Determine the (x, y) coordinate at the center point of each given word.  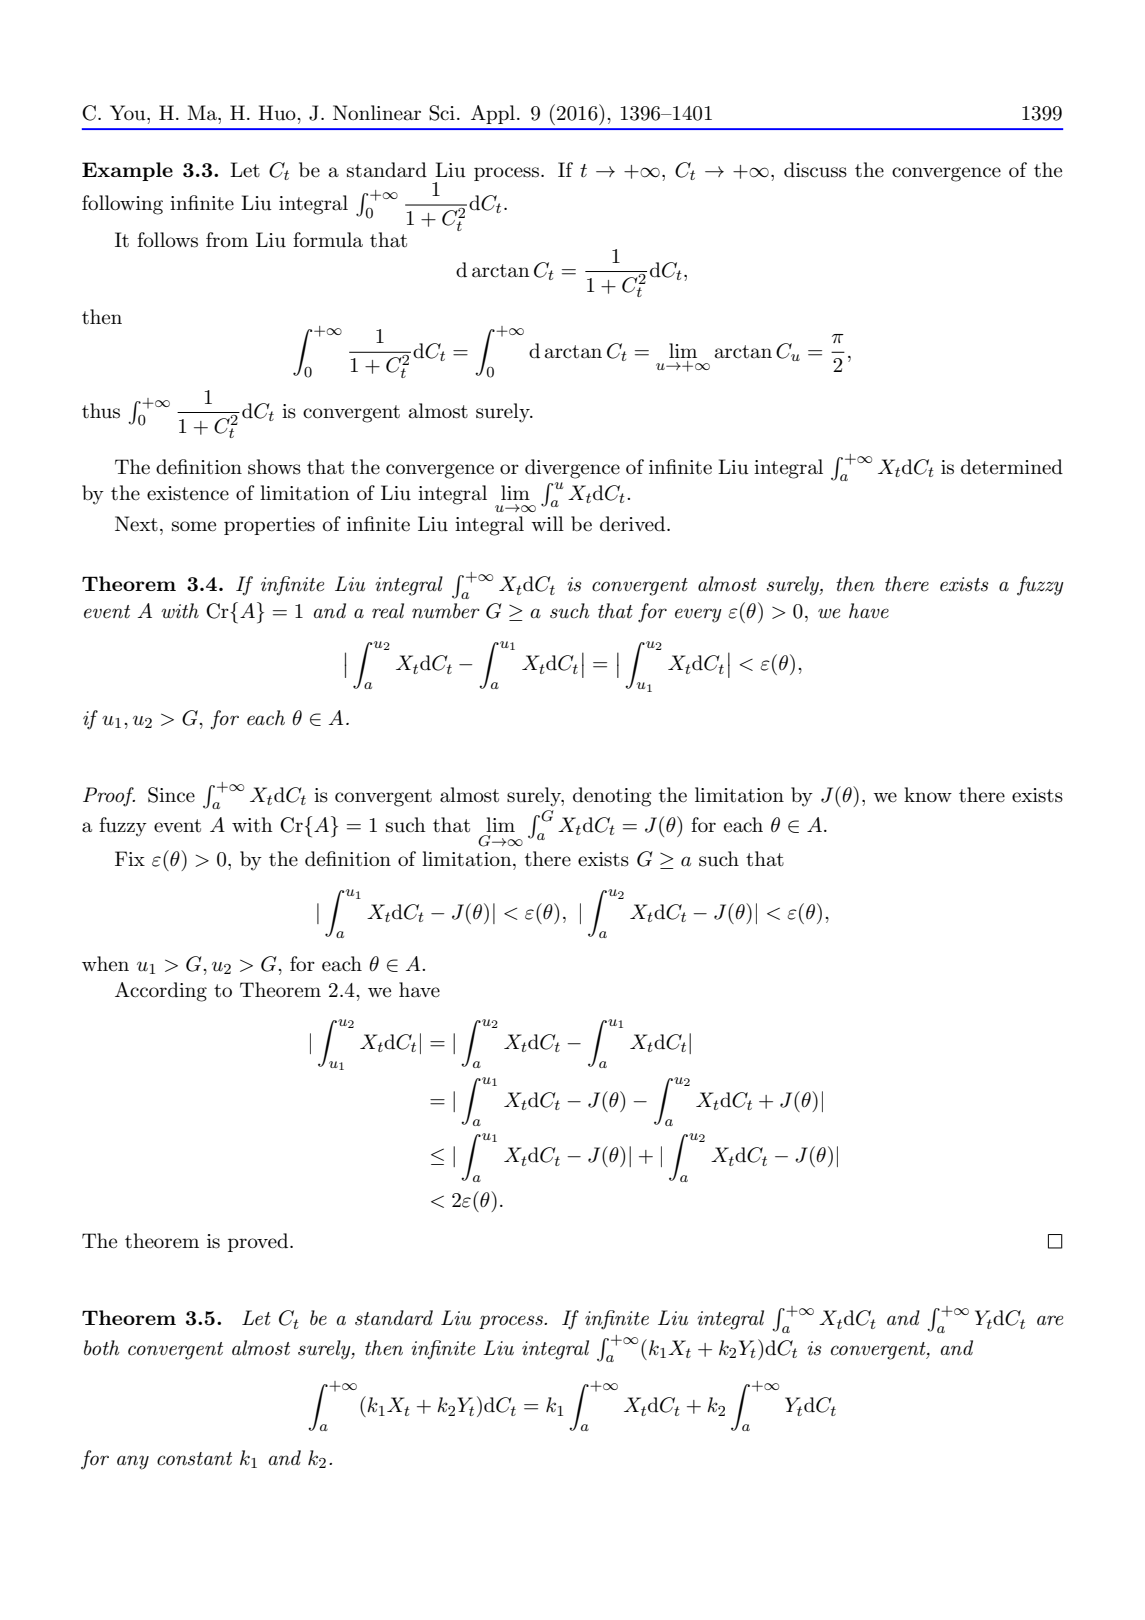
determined (1012, 467)
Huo (278, 113)
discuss (815, 170)
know (928, 794)
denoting (612, 797)
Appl (493, 114)
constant (194, 1459)
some (194, 526)
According (161, 992)
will (547, 523)
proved (259, 1242)
